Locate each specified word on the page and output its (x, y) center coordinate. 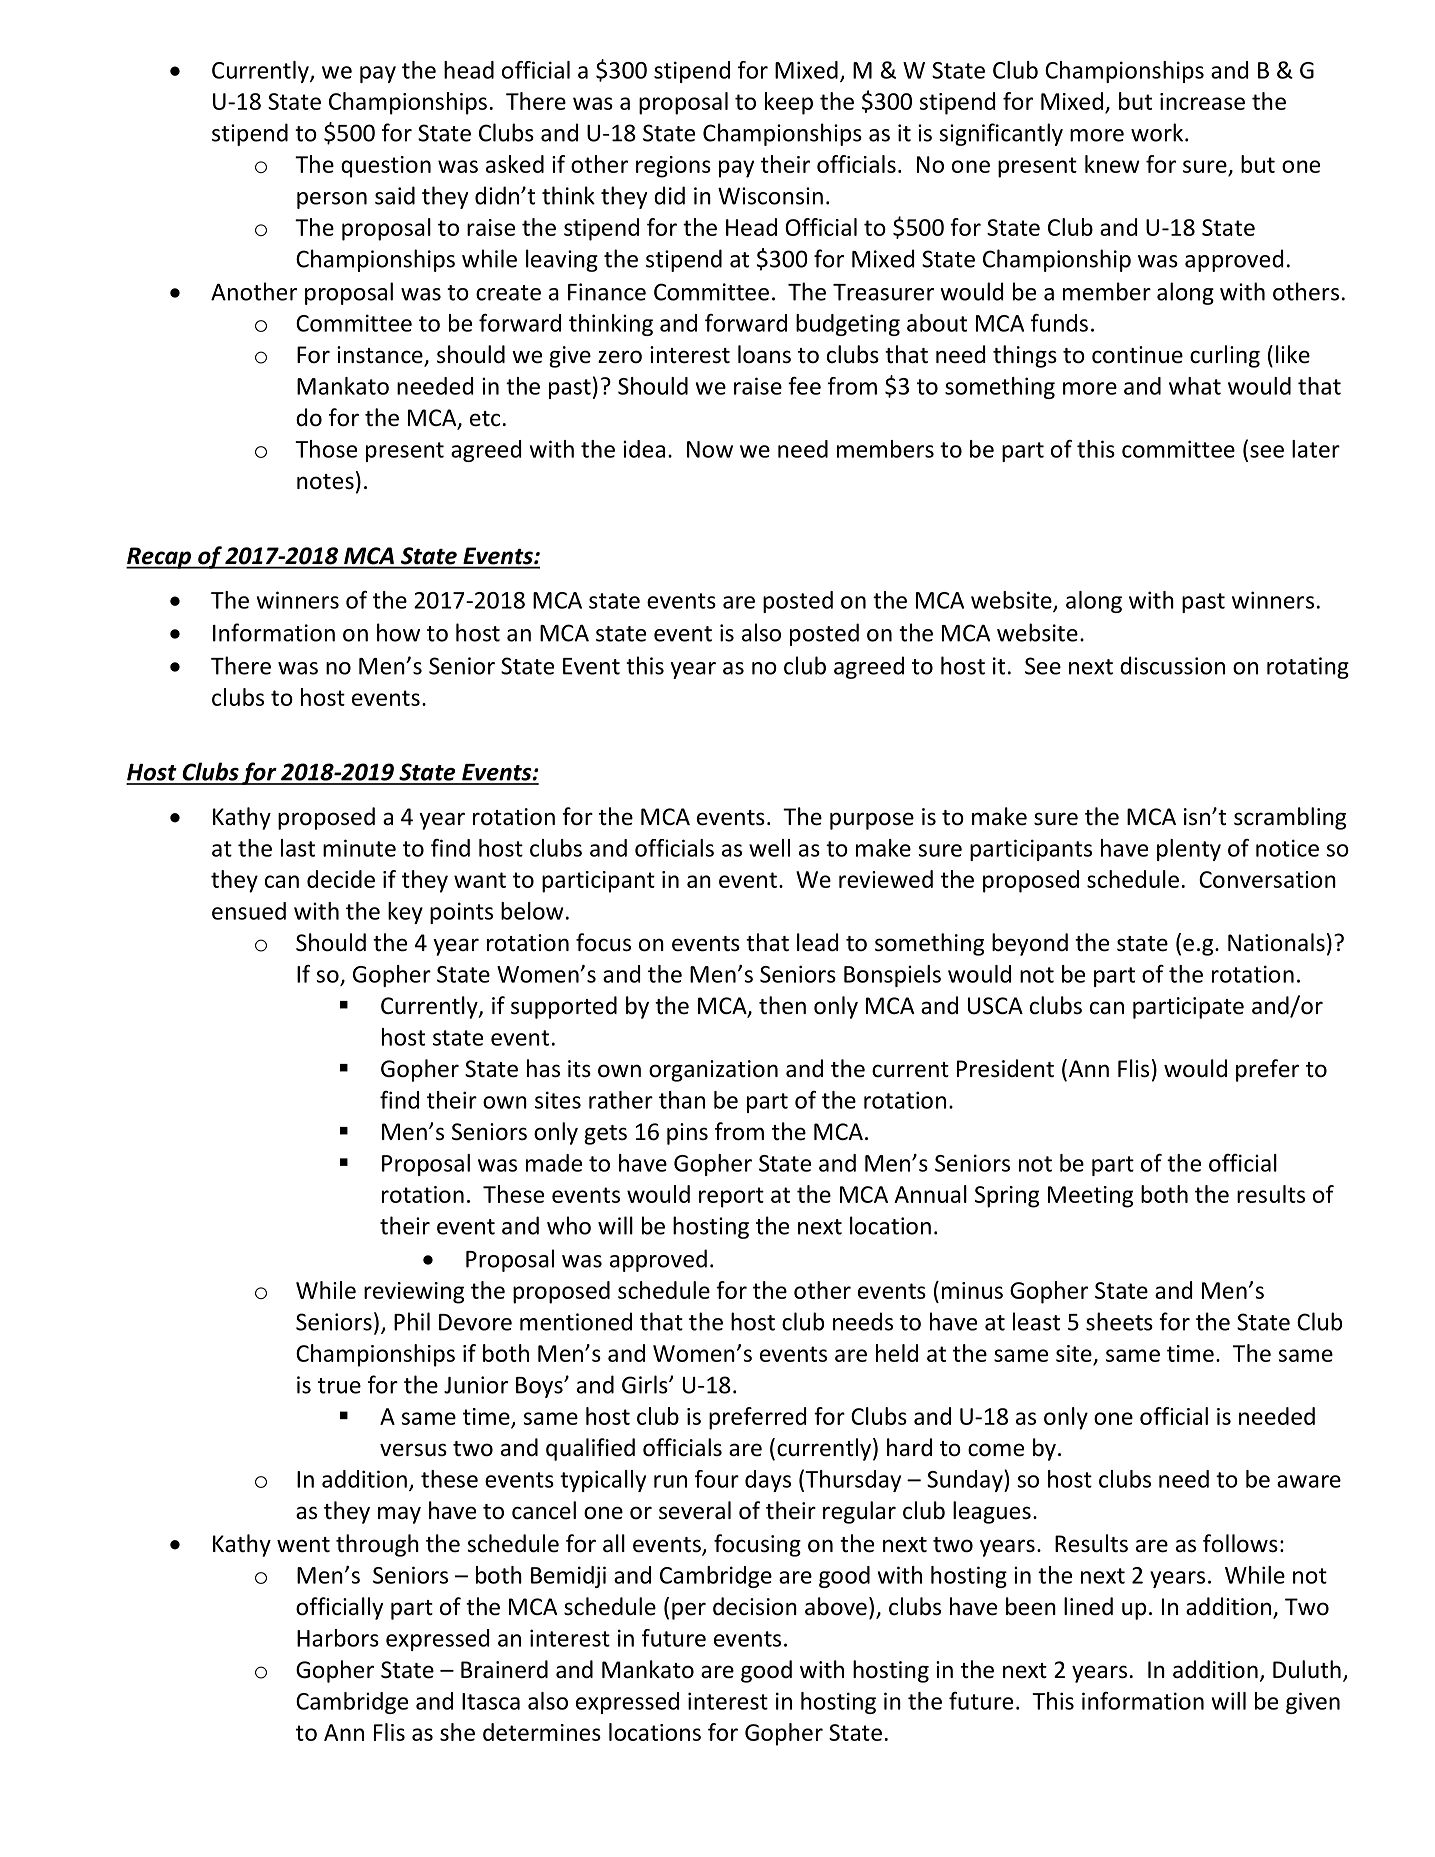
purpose (872, 821)
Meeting (1090, 1197)
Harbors (338, 1638)
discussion (1172, 665)
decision (755, 1606)
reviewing (414, 1293)
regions (673, 167)
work (1157, 132)
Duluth (1307, 1669)
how (398, 632)
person (332, 200)
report (731, 1197)
